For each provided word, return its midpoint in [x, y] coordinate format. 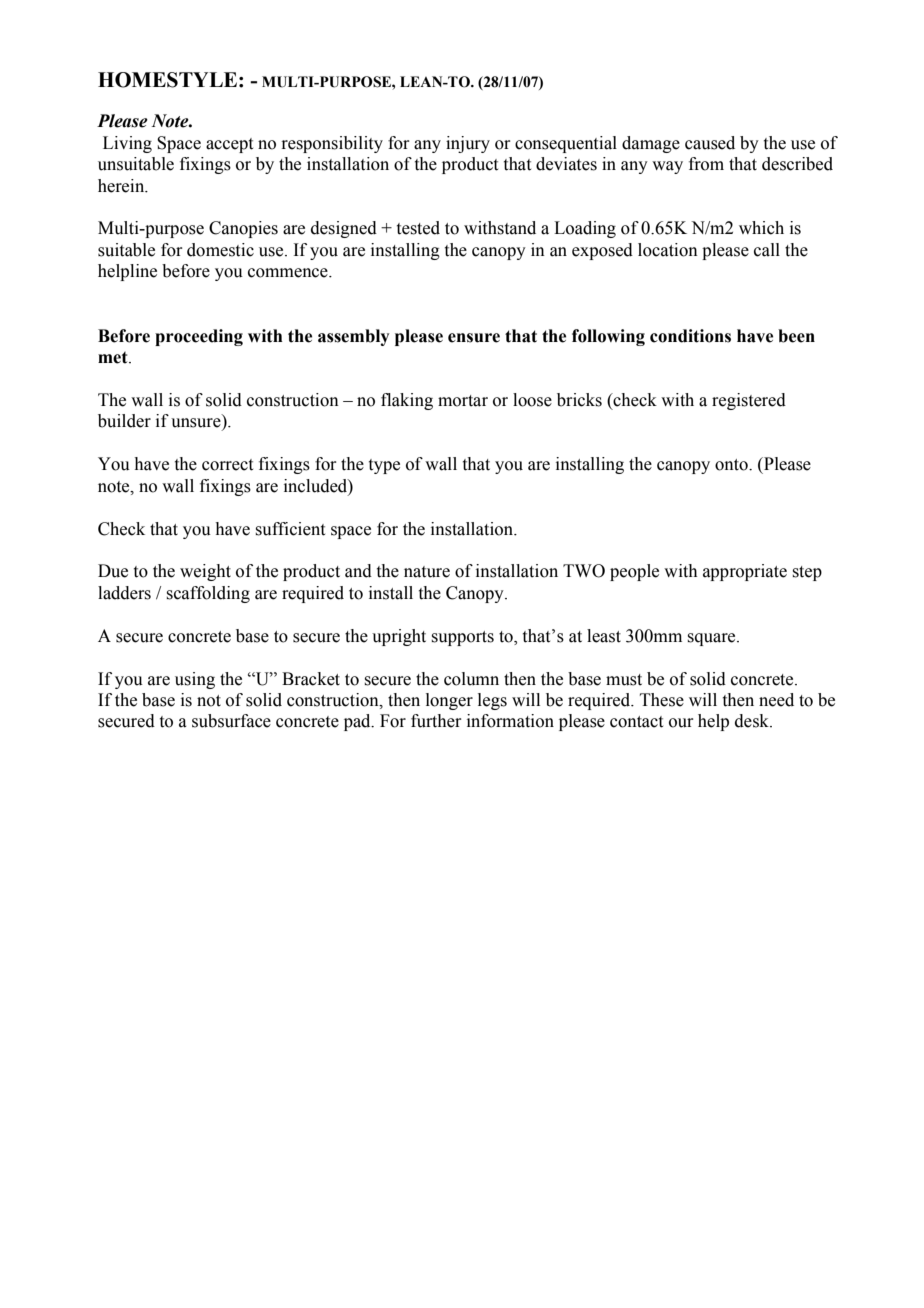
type [384, 466]
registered [749, 401]
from [706, 164]
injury [468, 144]
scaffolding [208, 594]
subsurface [231, 721]
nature [427, 572]
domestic [220, 250]
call [767, 250]
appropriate [745, 572]
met [114, 358]
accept [229, 145]
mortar [463, 401]
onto [732, 465]
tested [418, 228]
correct [227, 465]
